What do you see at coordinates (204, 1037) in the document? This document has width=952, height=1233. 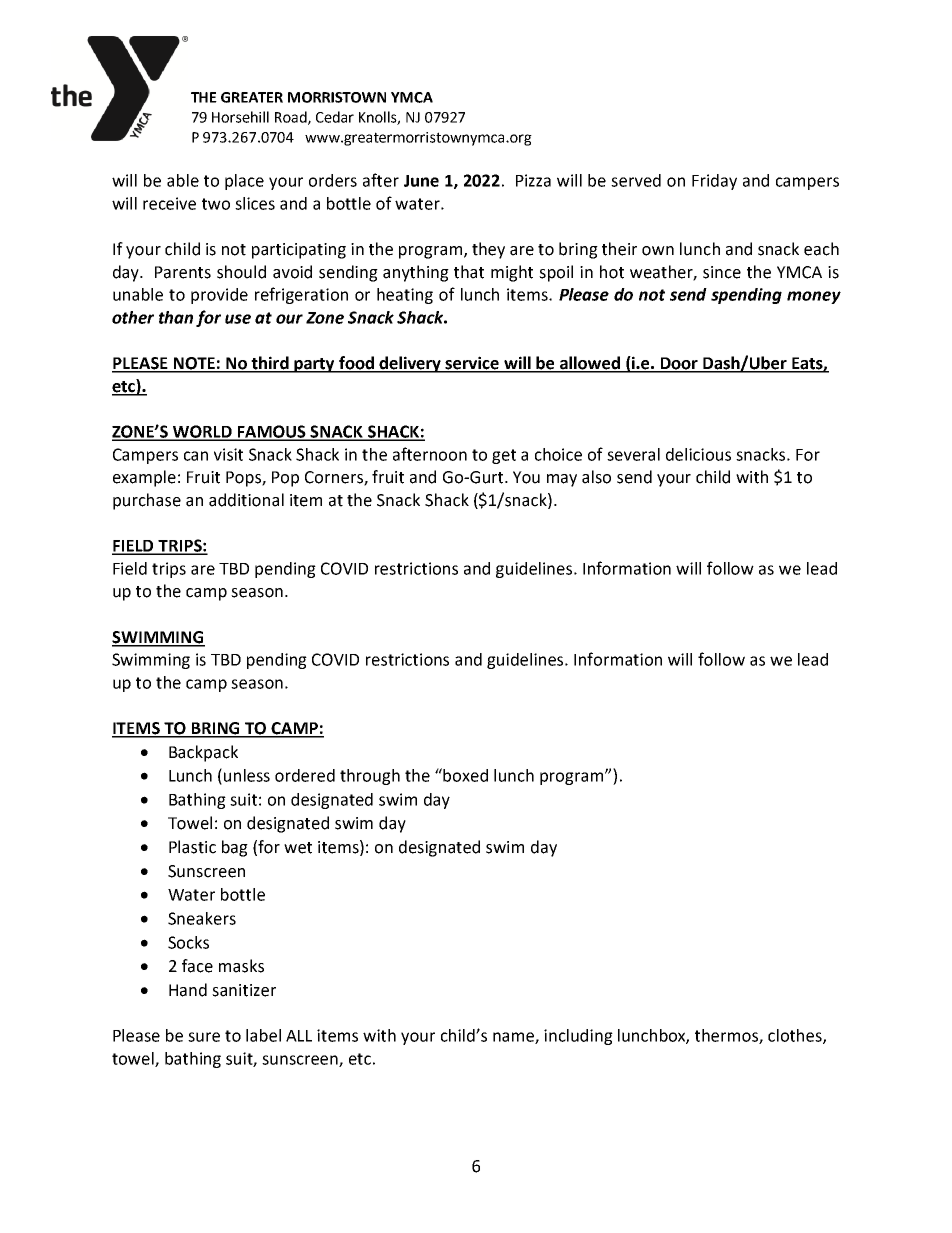 I see `sure` at bounding box center [204, 1037].
